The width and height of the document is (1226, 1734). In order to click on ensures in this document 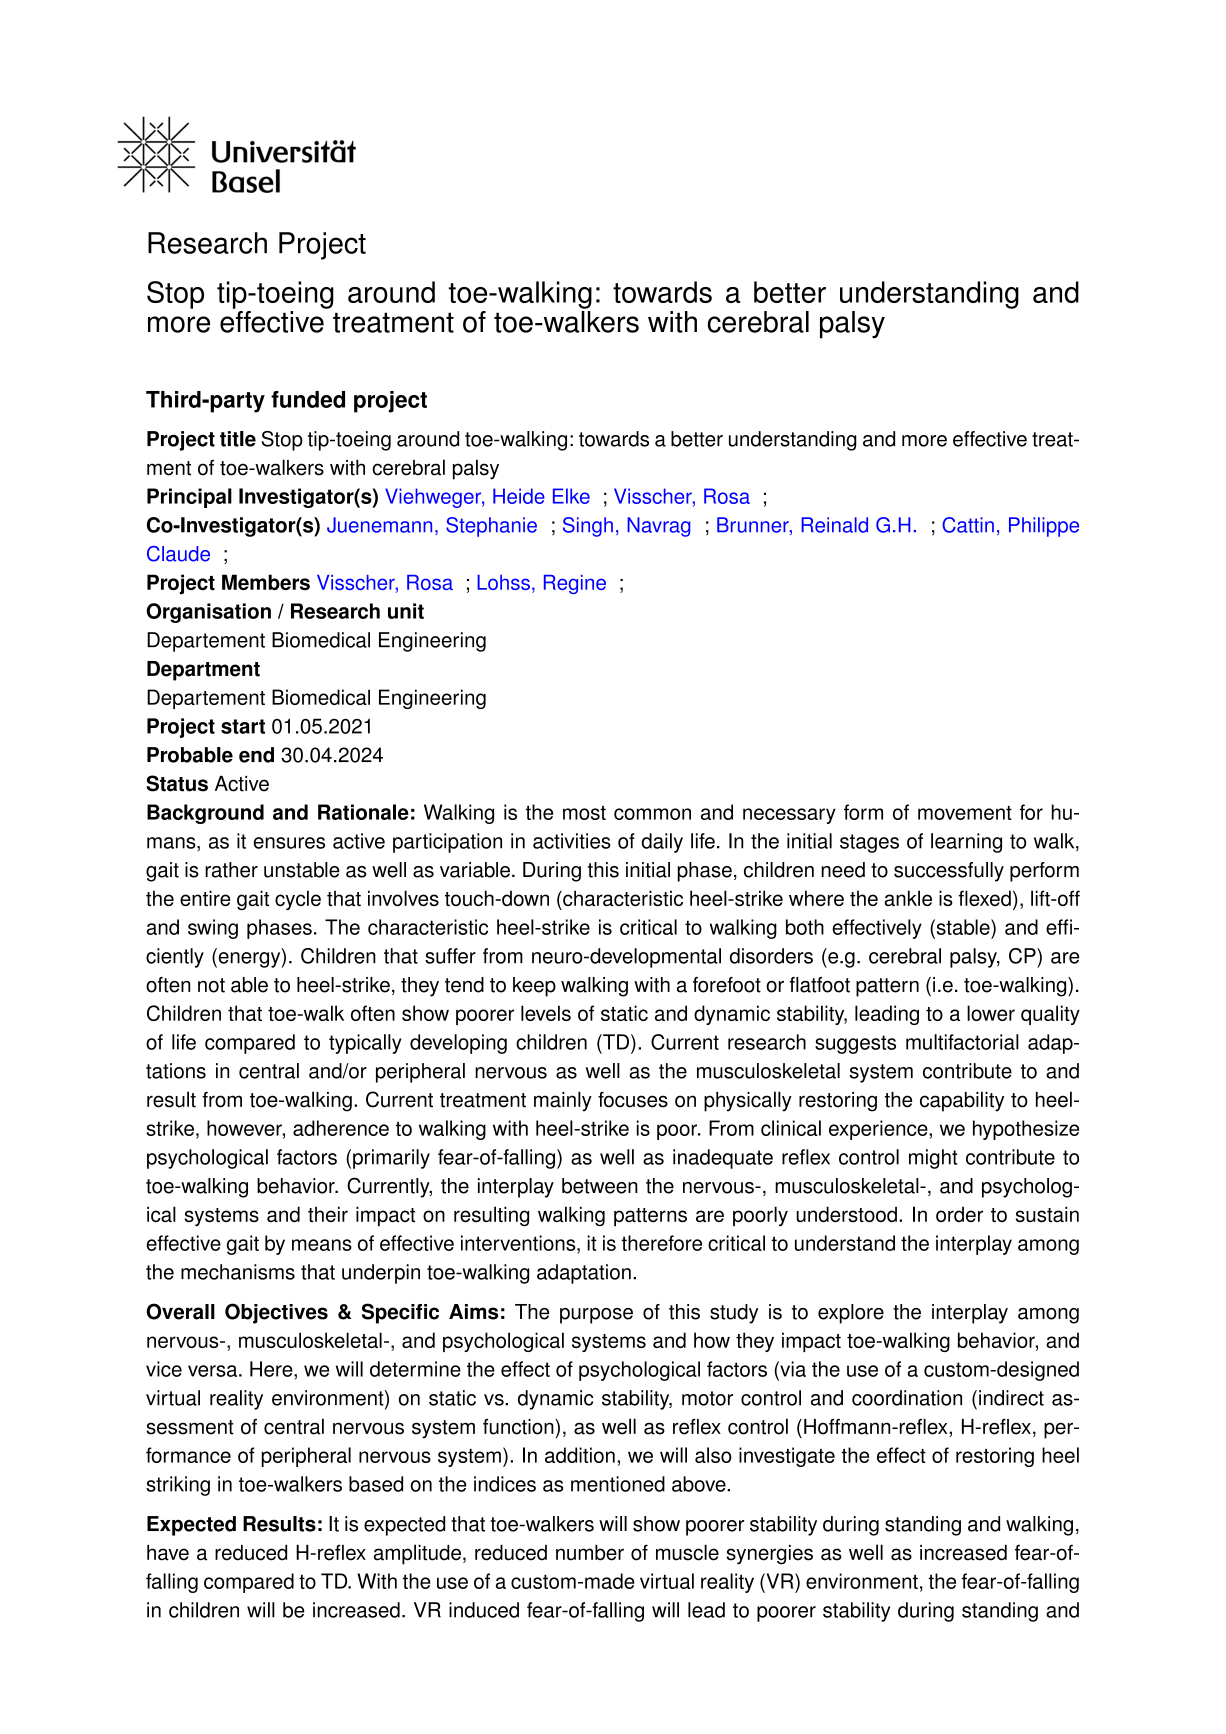, I will do `click(289, 843)`.
